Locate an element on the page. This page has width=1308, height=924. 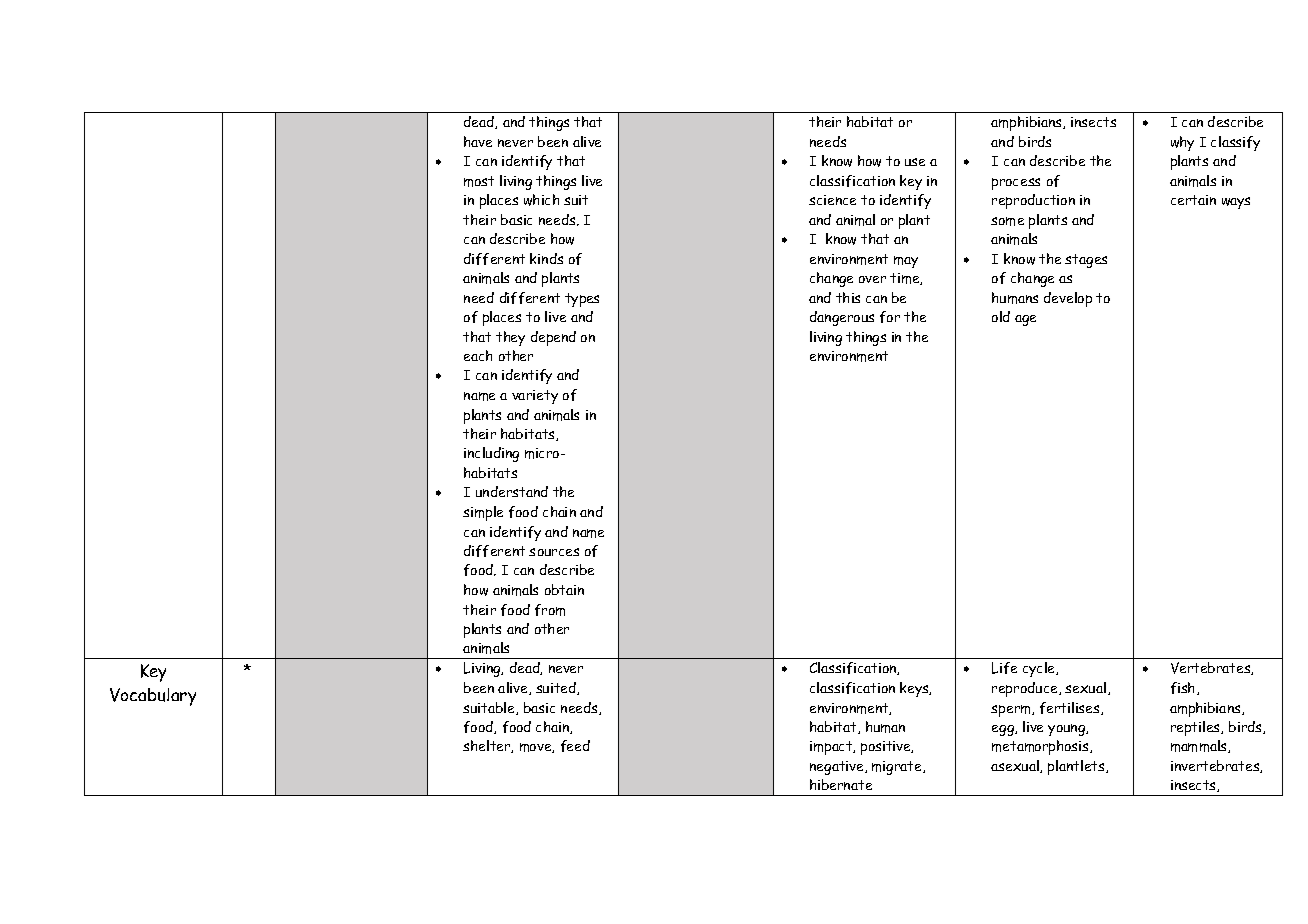
science is located at coordinates (832, 200).
